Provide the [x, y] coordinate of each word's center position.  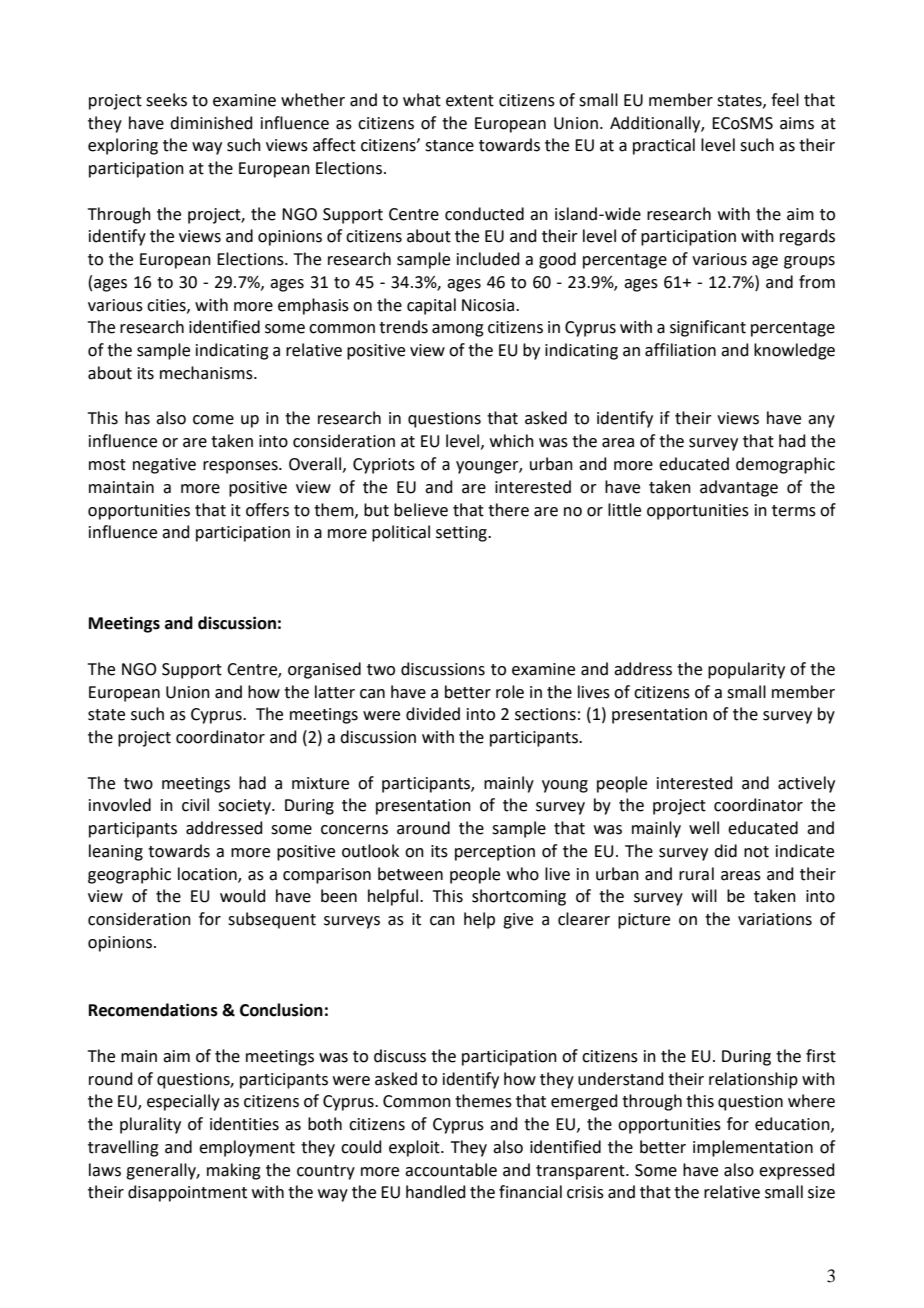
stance [449, 146]
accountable [451, 1170]
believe [421, 510]
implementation [753, 1148]
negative [164, 466]
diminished [211, 123]
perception [495, 853]
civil [195, 805]
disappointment [187, 1193]
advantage [739, 488]
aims [797, 123]
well [704, 828]
